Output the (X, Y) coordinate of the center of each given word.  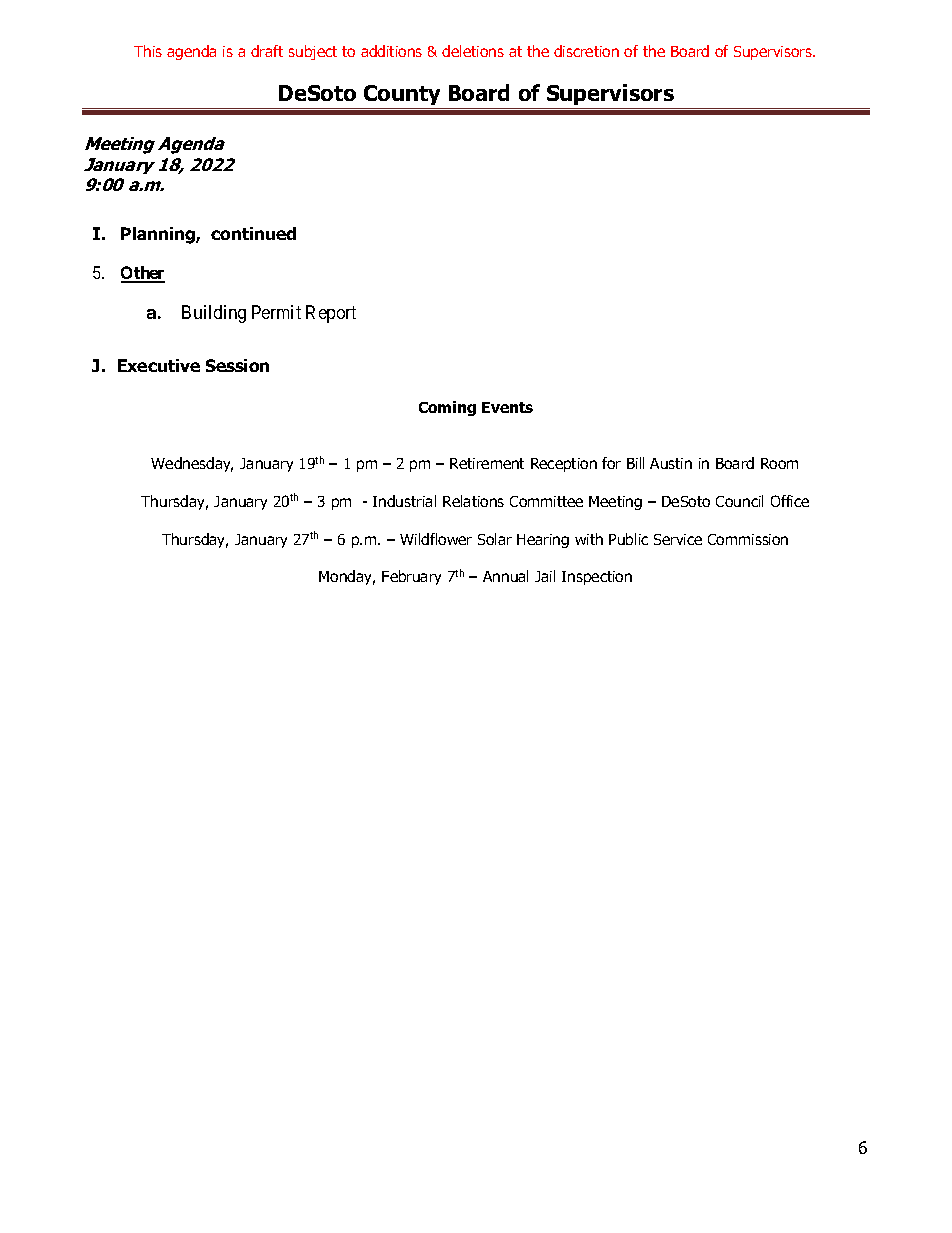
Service (678, 539)
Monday (347, 577)
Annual (505, 576)
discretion (586, 51)
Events (507, 407)
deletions (473, 51)
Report (331, 314)
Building (214, 314)
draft (267, 51)
